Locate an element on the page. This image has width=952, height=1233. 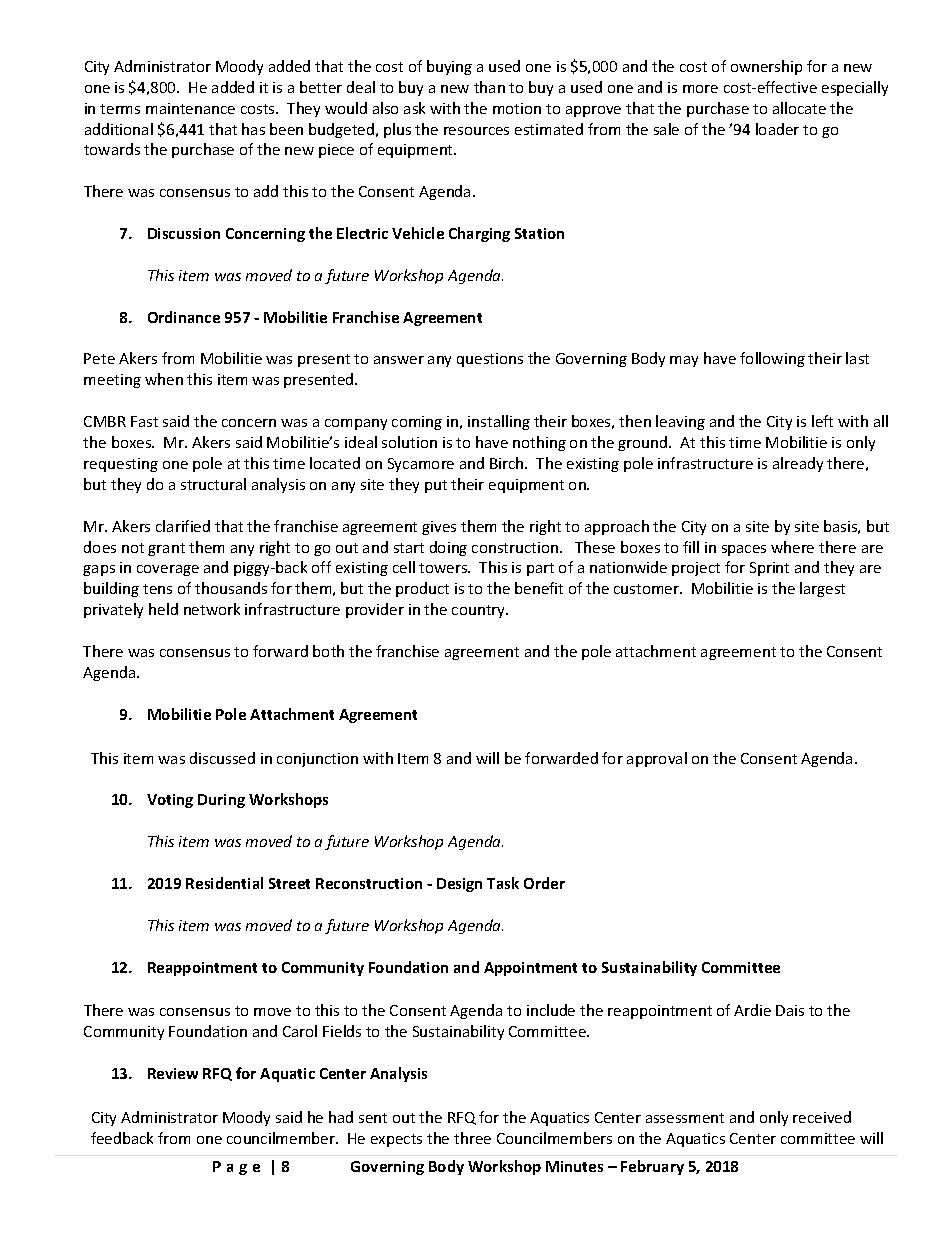
maintenance is located at coordinates (190, 108).
